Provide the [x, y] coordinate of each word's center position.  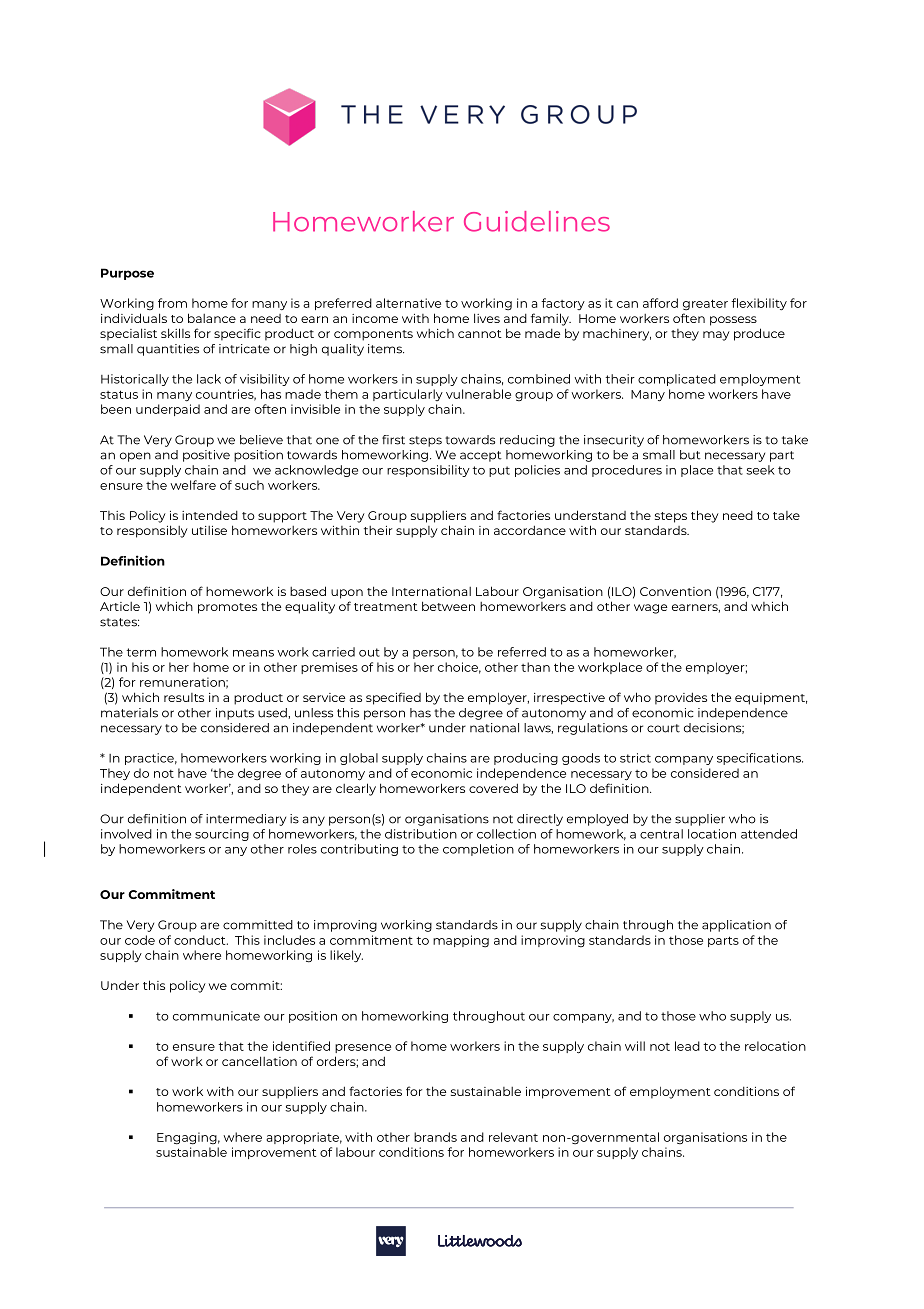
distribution [421, 834]
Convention [675, 591]
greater [705, 305]
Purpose [127, 274]
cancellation [259, 1061]
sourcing [222, 835]
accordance [530, 530]
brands [435, 1137]
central [661, 834]
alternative [408, 303]
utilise [209, 530]
